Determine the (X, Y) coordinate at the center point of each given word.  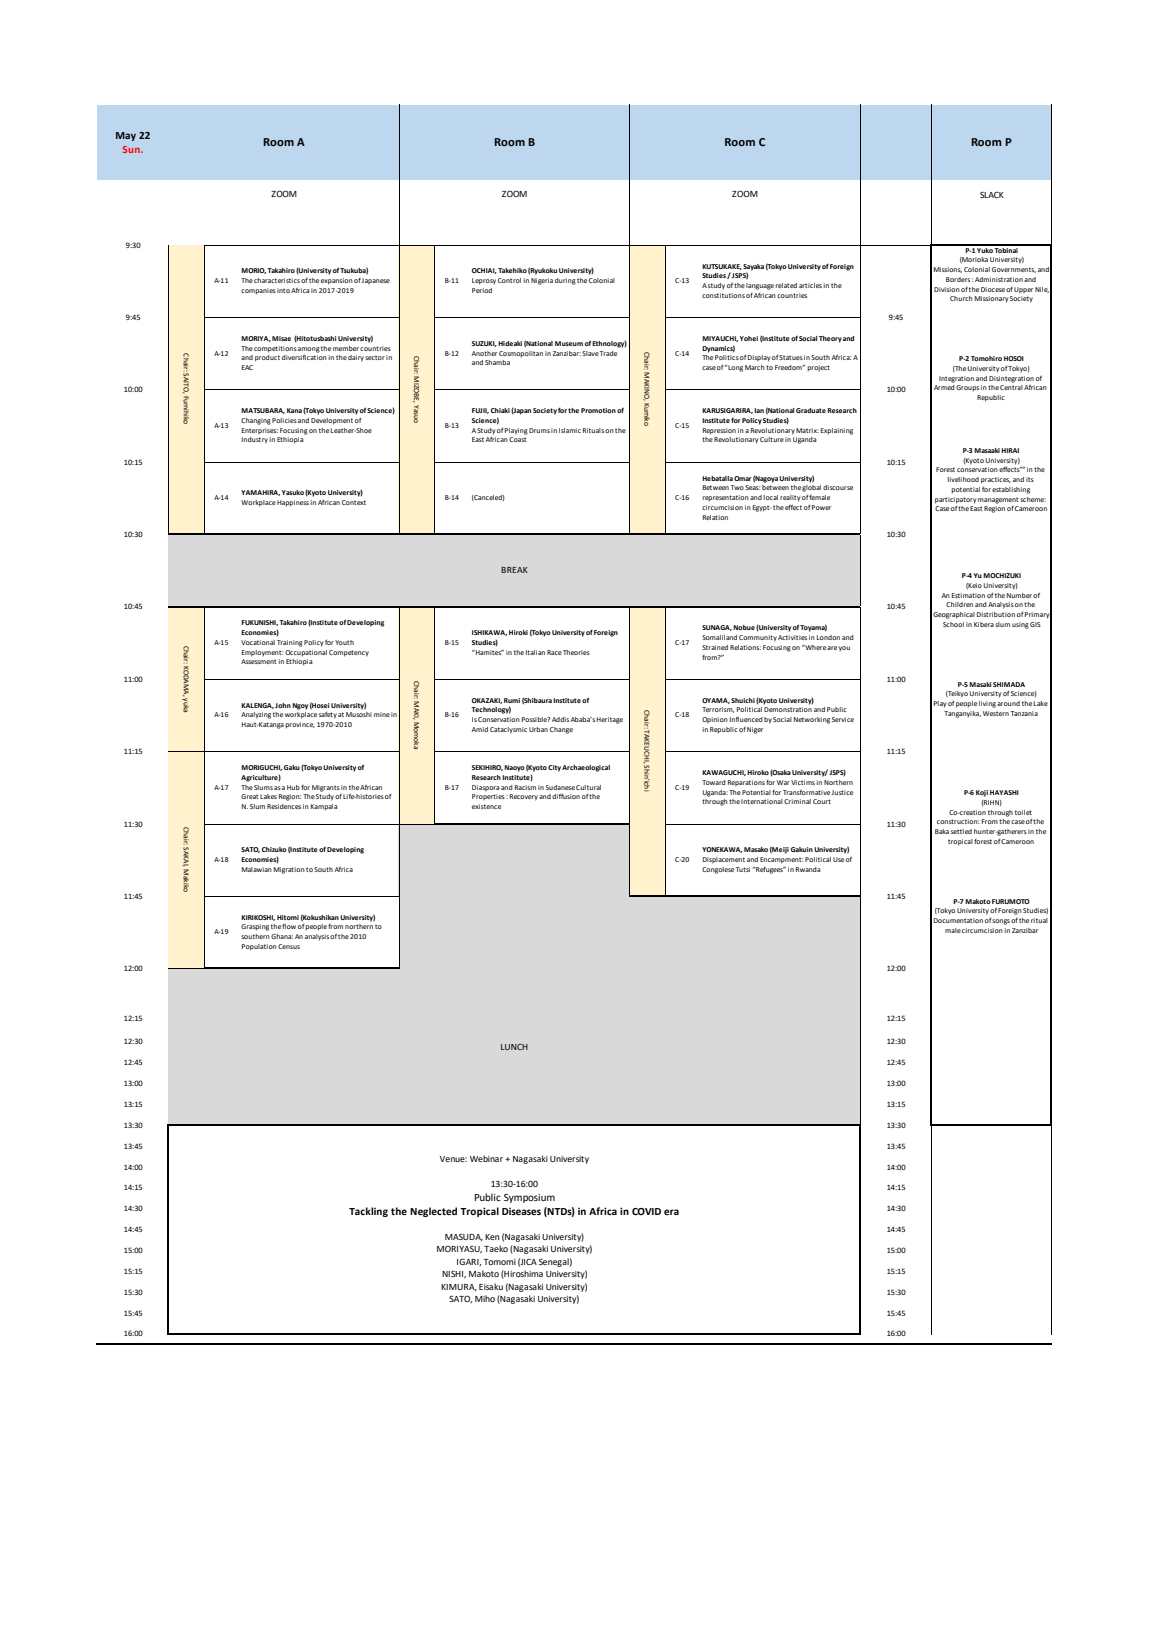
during (565, 281)
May (126, 136)
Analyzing (256, 715)
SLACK (992, 194)
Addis (560, 719)
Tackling (368, 1212)
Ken (492, 1237)
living (987, 704)
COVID (646, 1211)
